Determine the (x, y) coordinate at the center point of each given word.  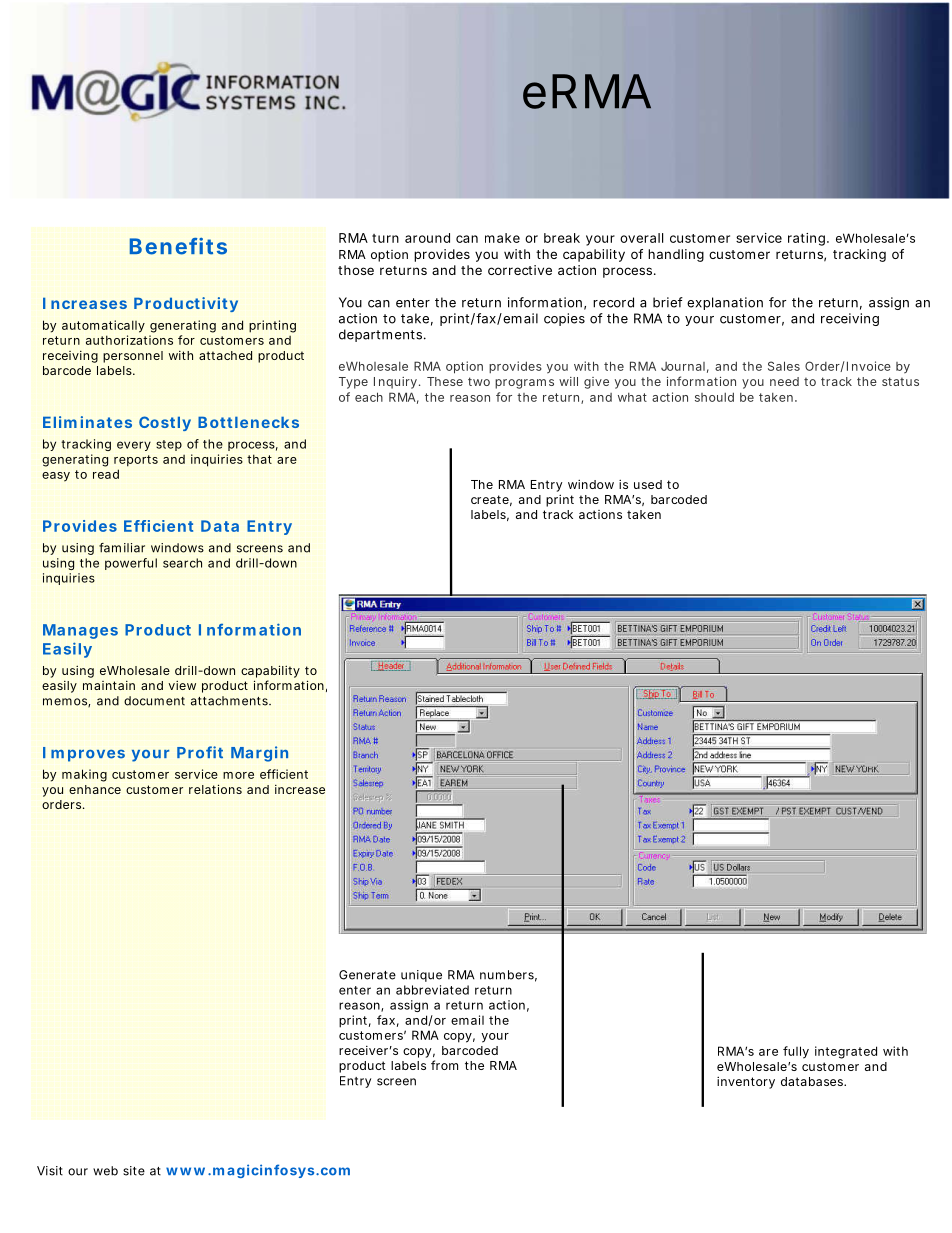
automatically (103, 326)
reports (136, 461)
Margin (259, 754)
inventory (746, 1082)
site (134, 1171)
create (490, 499)
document (154, 701)
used (648, 484)
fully (796, 1052)
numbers (507, 975)
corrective (520, 270)
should (714, 397)
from (444, 1065)
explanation (725, 303)
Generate (367, 975)
